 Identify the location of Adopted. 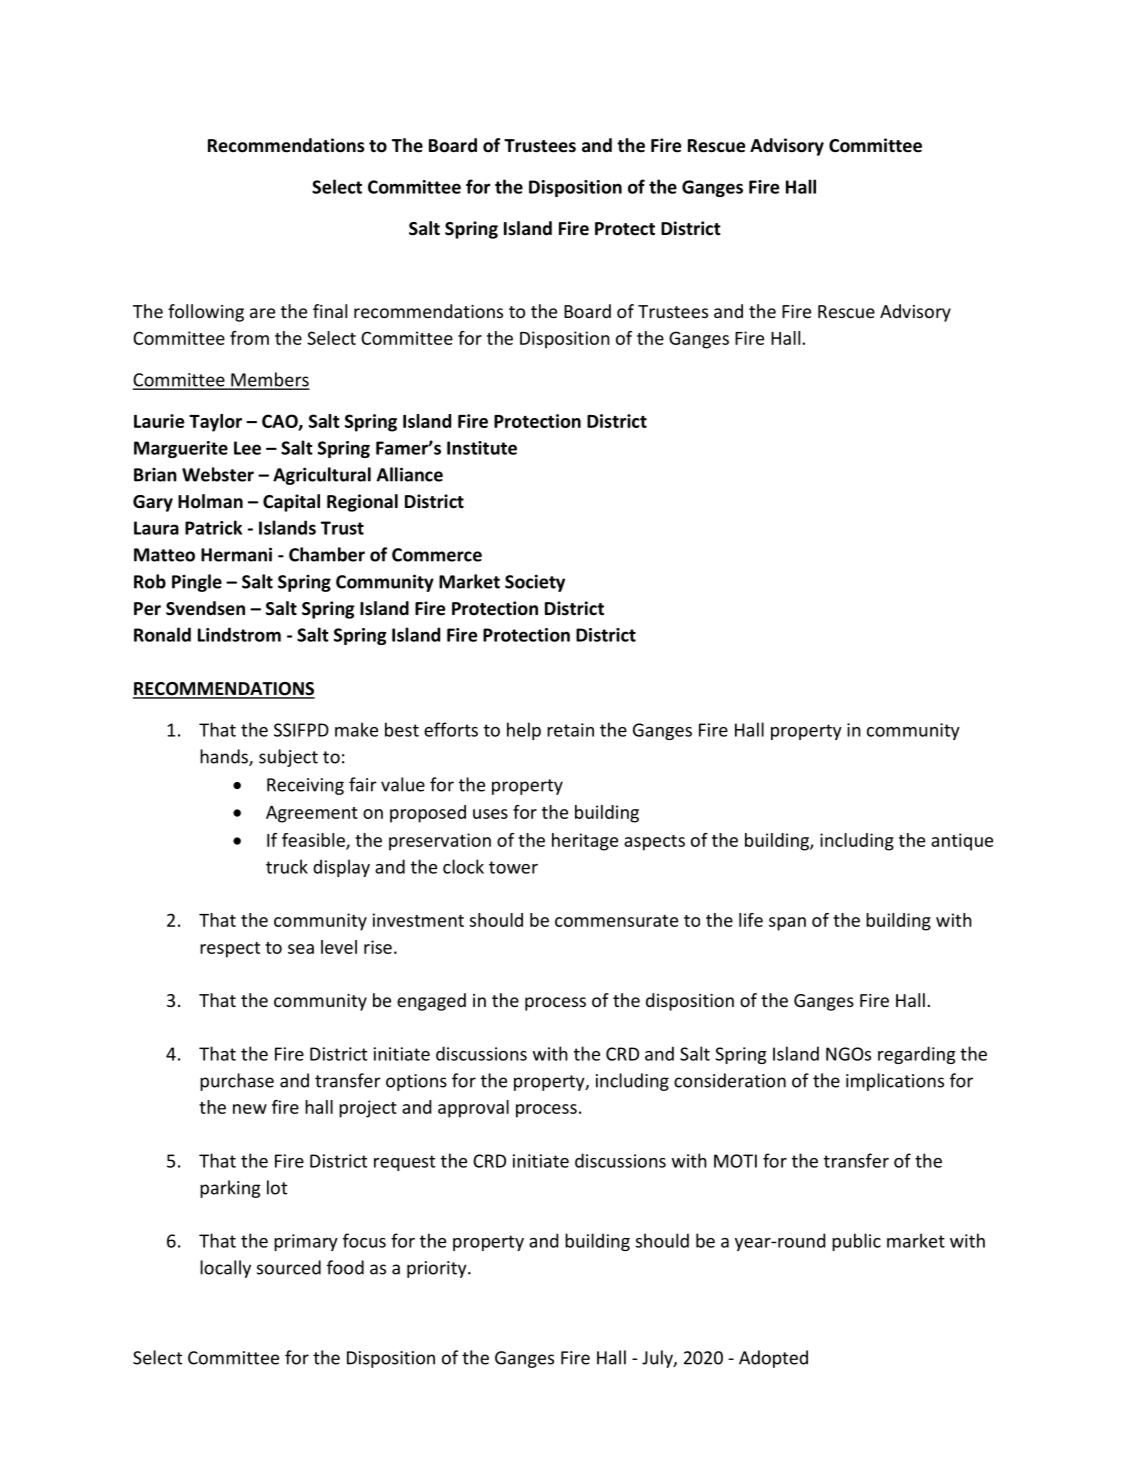
(773, 1359).
